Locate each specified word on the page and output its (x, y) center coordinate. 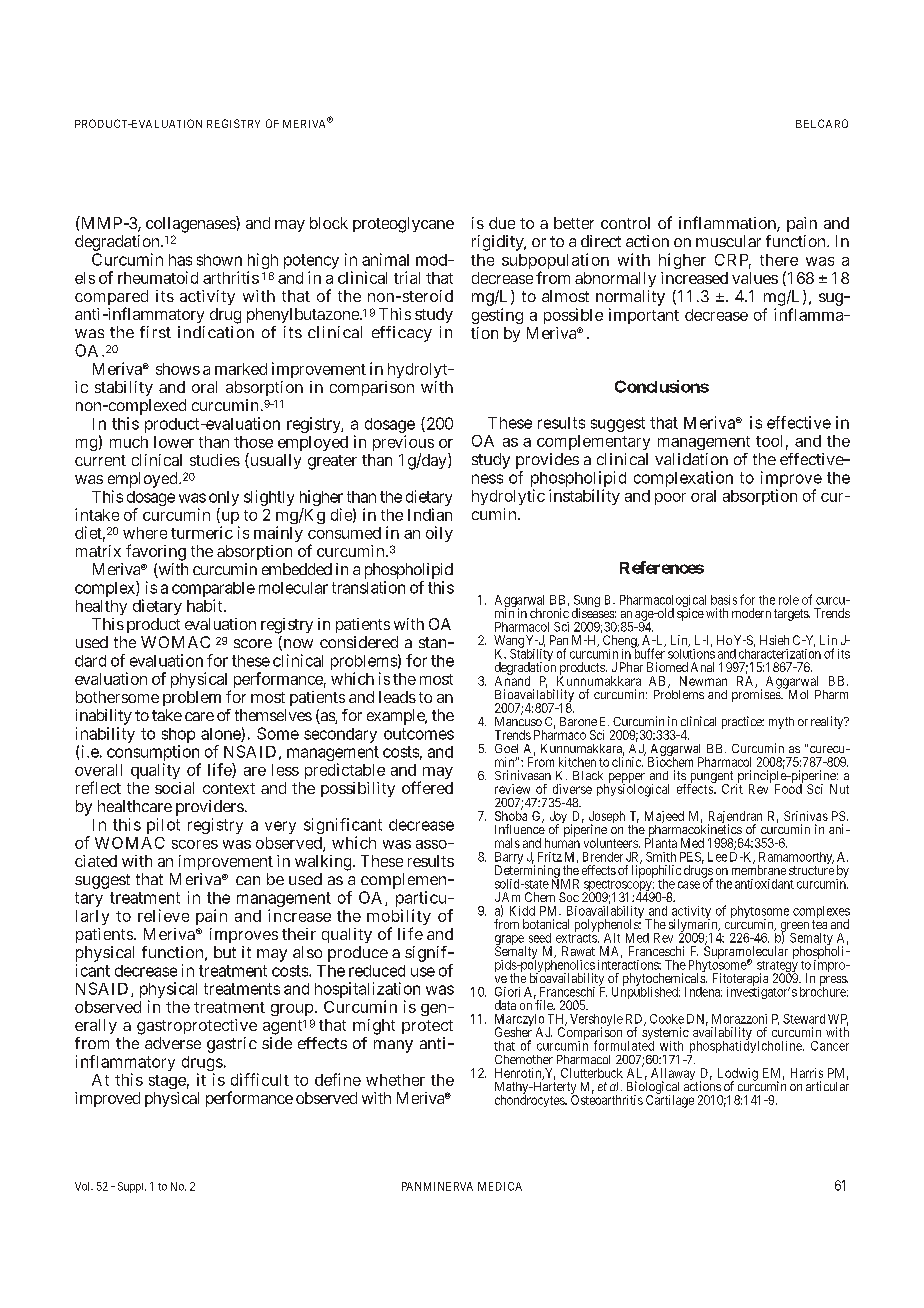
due (502, 223)
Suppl (132, 1187)
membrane (759, 869)
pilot (163, 826)
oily (439, 534)
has (180, 260)
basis (724, 600)
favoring (156, 552)
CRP (733, 261)
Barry (509, 859)
